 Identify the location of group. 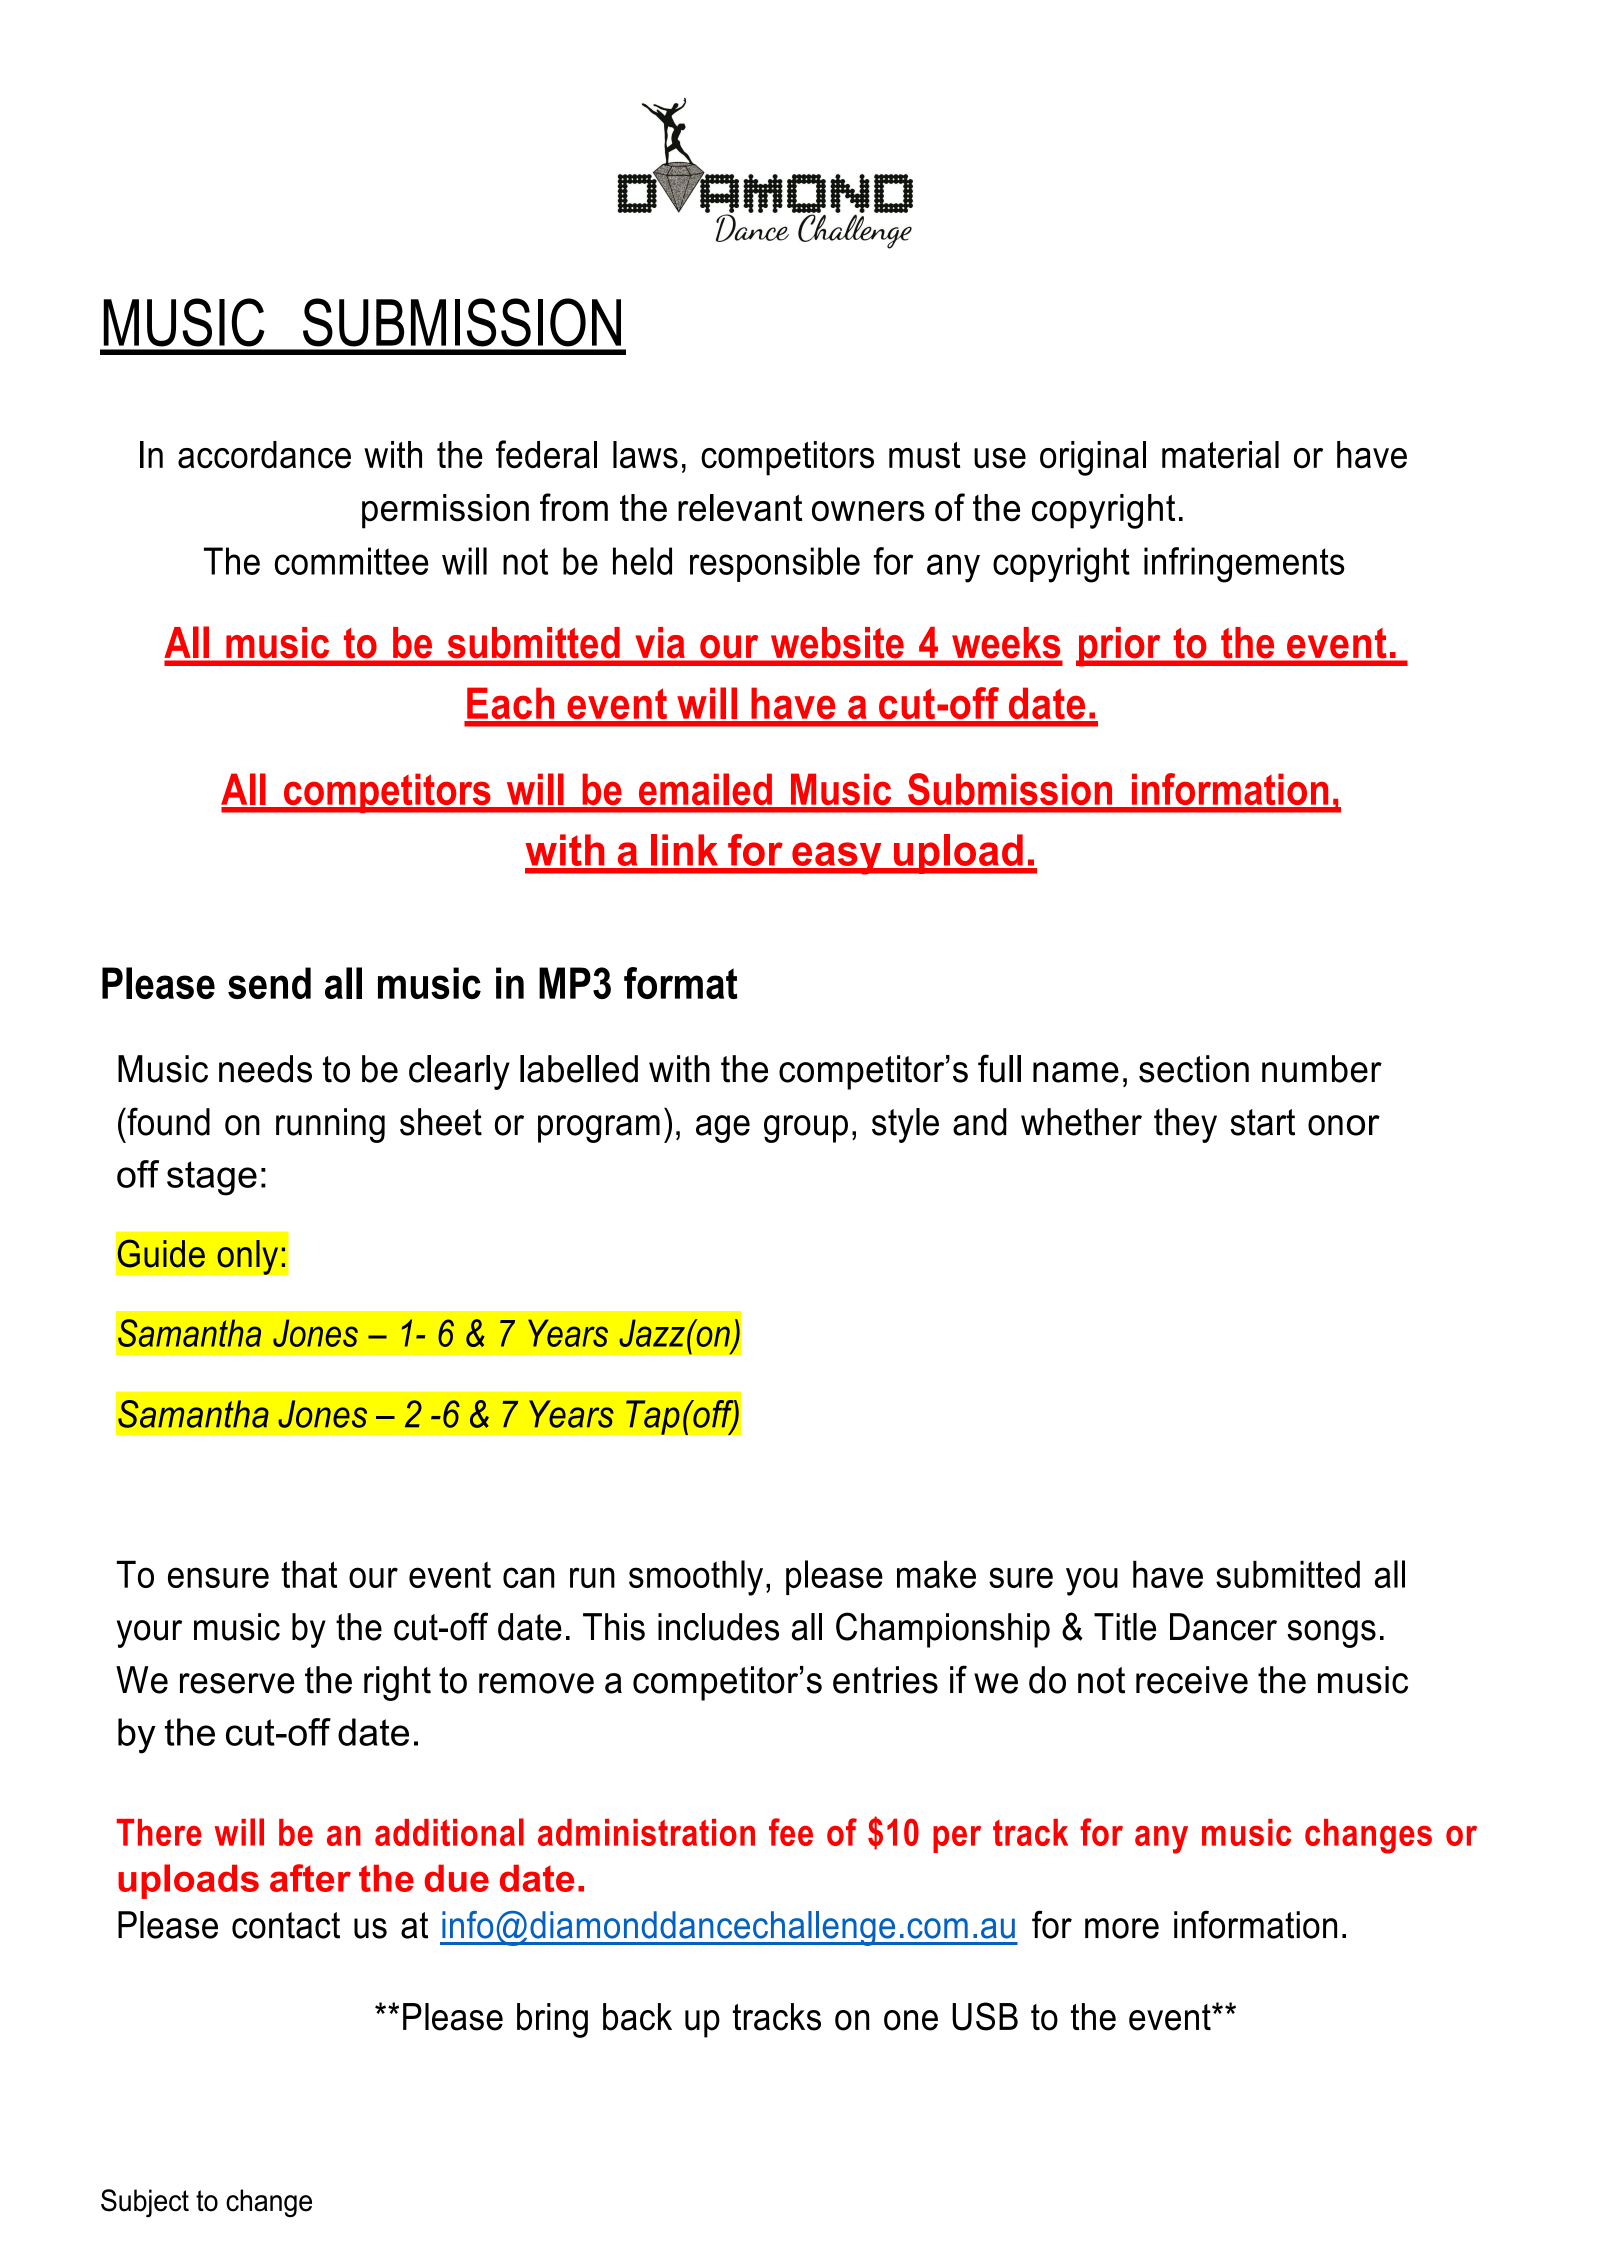
(806, 1129).
